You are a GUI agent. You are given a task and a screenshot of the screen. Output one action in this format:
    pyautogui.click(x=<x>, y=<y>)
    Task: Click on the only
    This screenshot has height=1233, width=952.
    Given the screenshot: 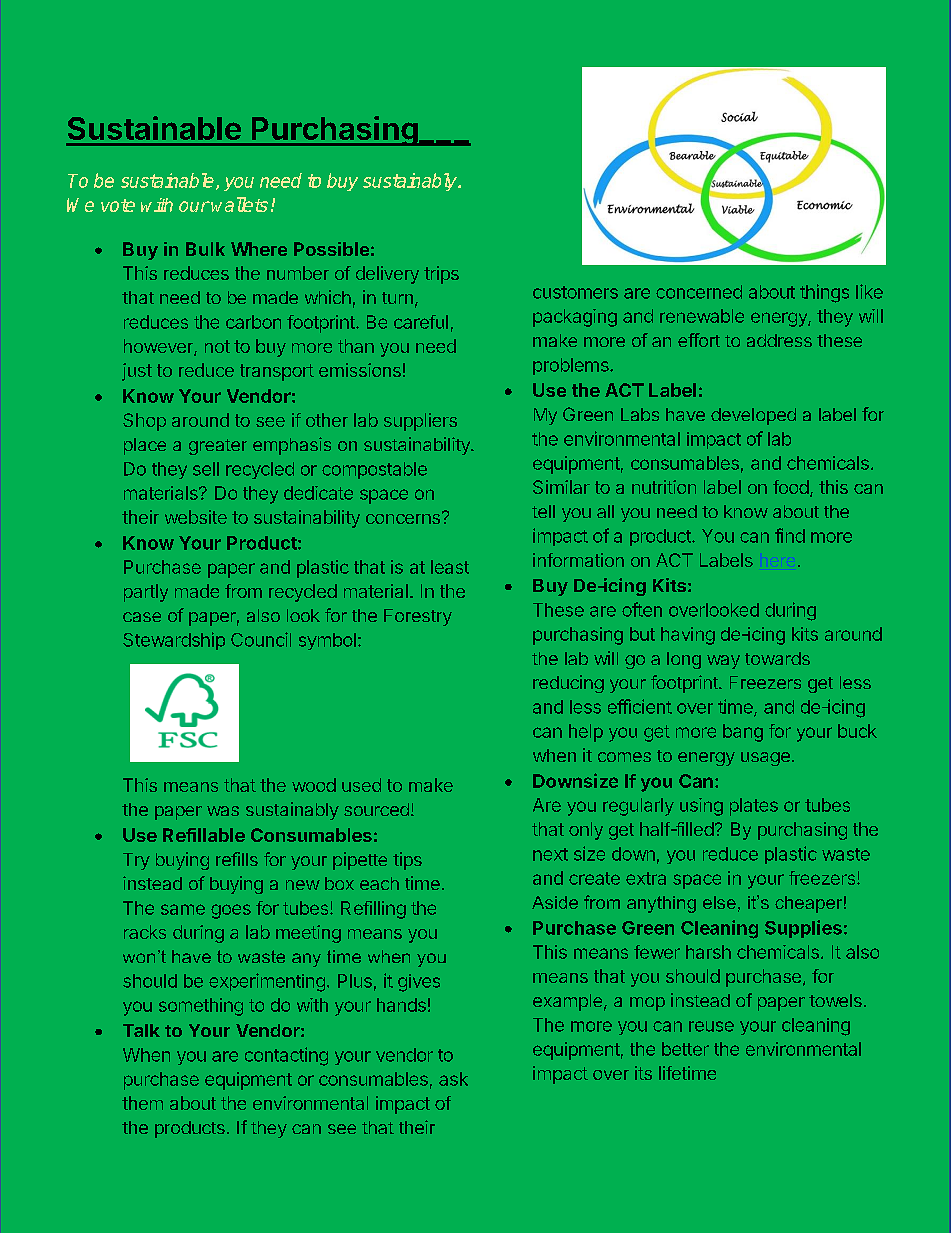 What is the action you would take?
    pyautogui.click(x=586, y=831)
